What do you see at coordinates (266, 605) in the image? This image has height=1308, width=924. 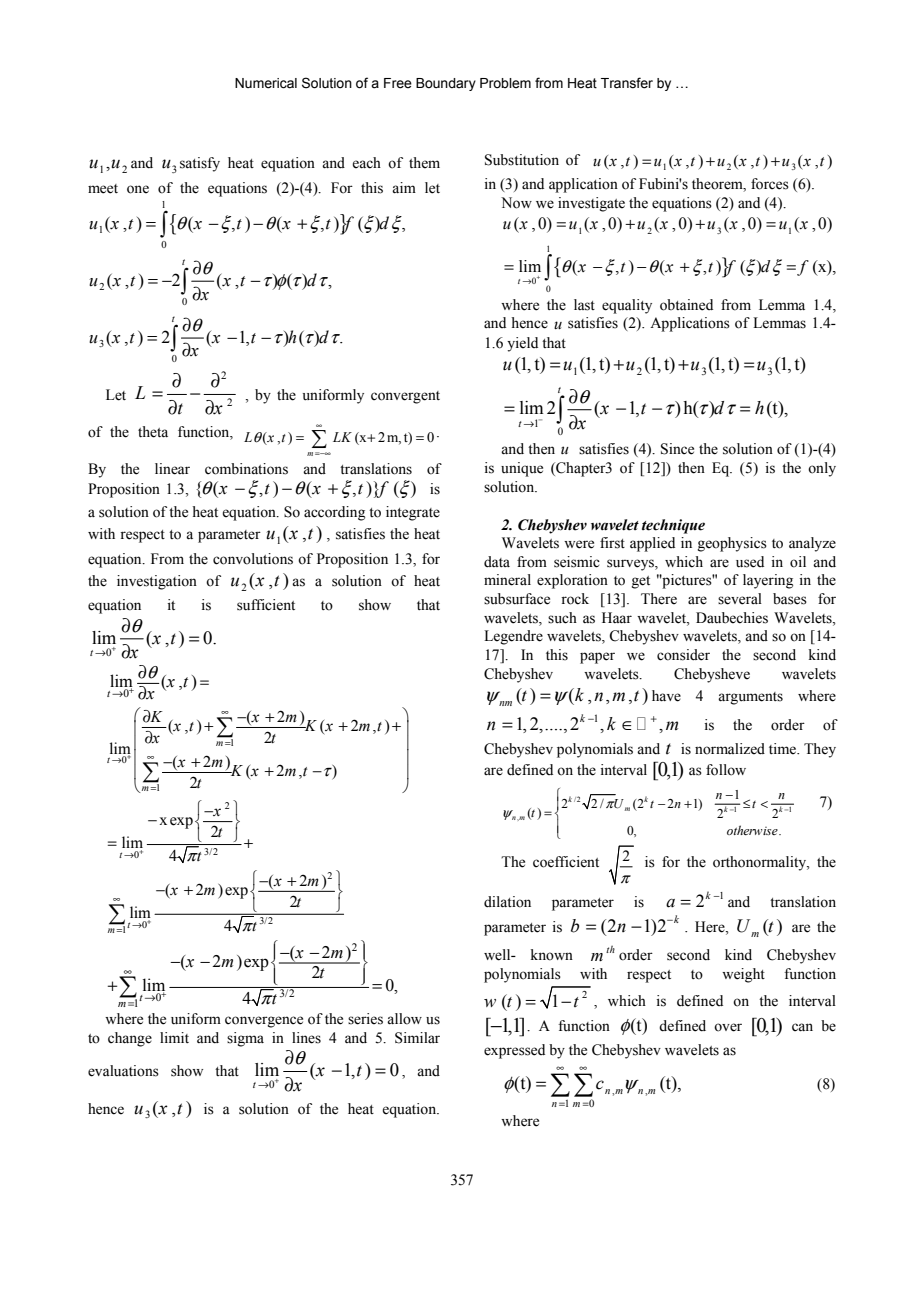 I see `sufficient` at bounding box center [266, 605].
